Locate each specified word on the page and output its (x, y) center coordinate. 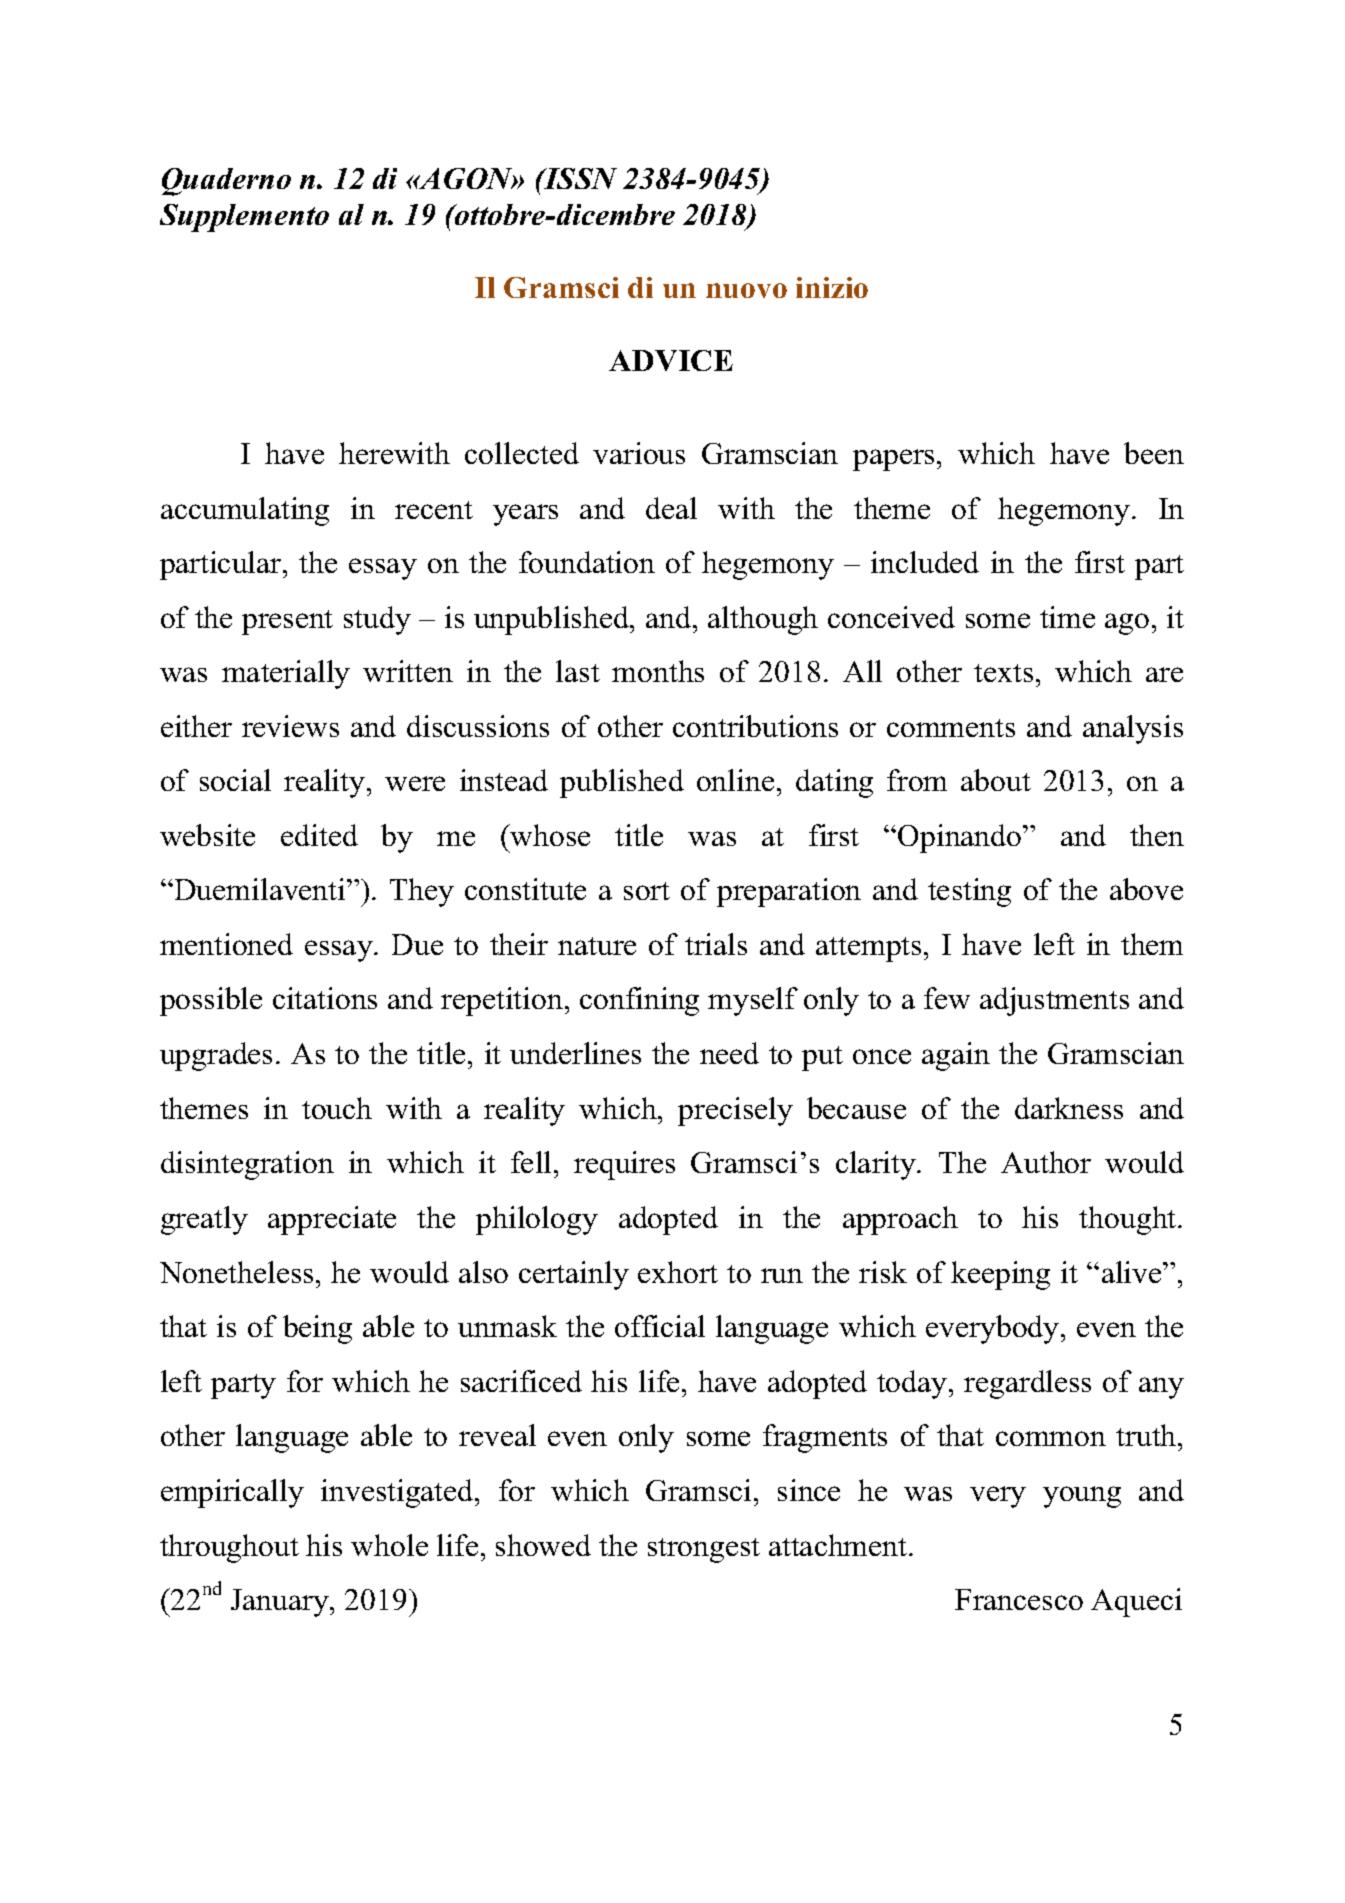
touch (337, 1108)
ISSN (579, 178)
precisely (735, 1111)
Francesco (1019, 1599)
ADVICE (671, 360)
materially (286, 674)
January (281, 1603)
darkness (1069, 1108)
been (1154, 453)
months (658, 671)
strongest (704, 1550)
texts (1003, 673)
